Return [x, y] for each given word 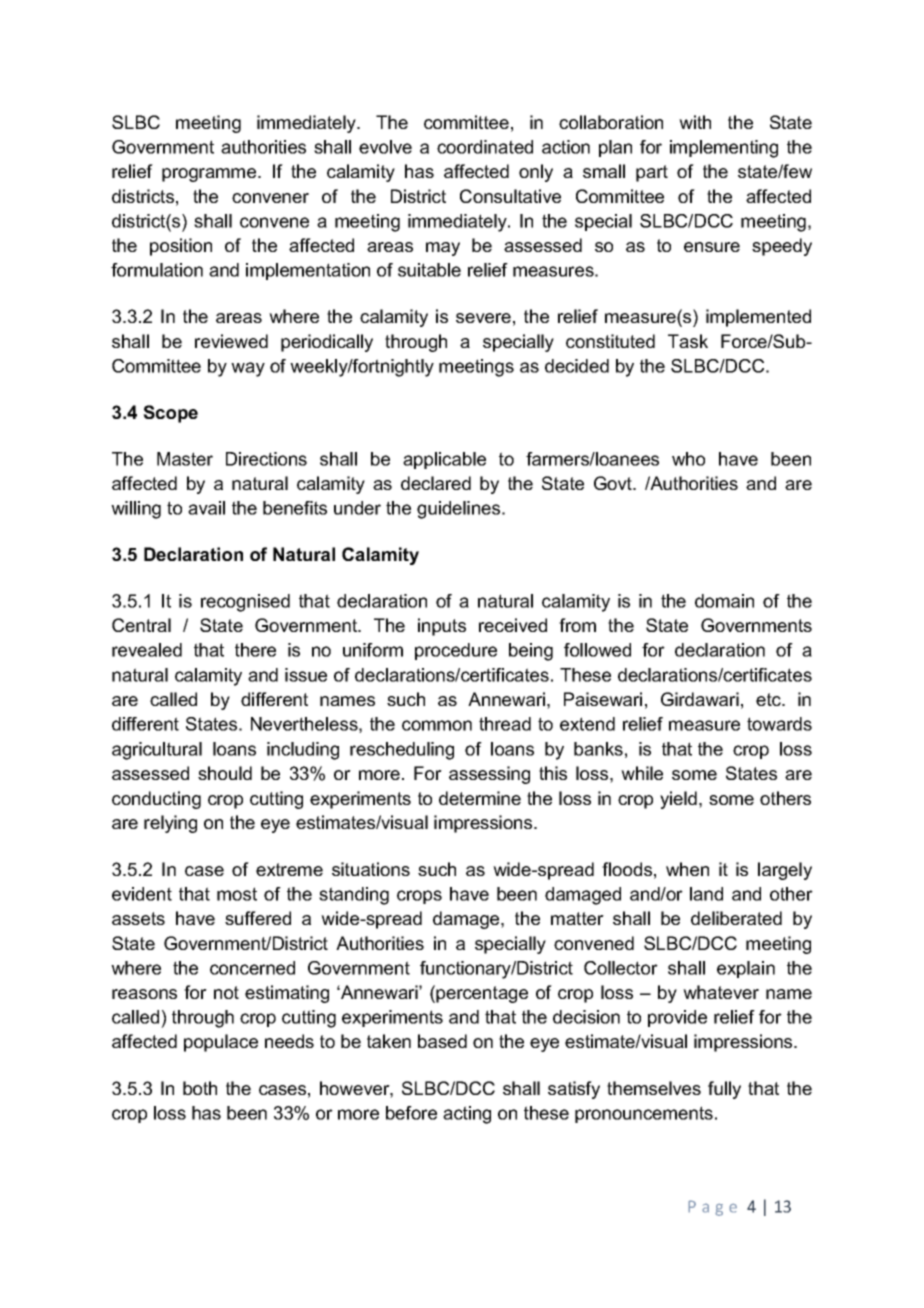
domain [724, 601]
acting [467, 1115]
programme [210, 175]
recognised [245, 603]
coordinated [485, 147]
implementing [724, 149]
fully [724, 1090]
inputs [442, 627]
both [200, 1088]
